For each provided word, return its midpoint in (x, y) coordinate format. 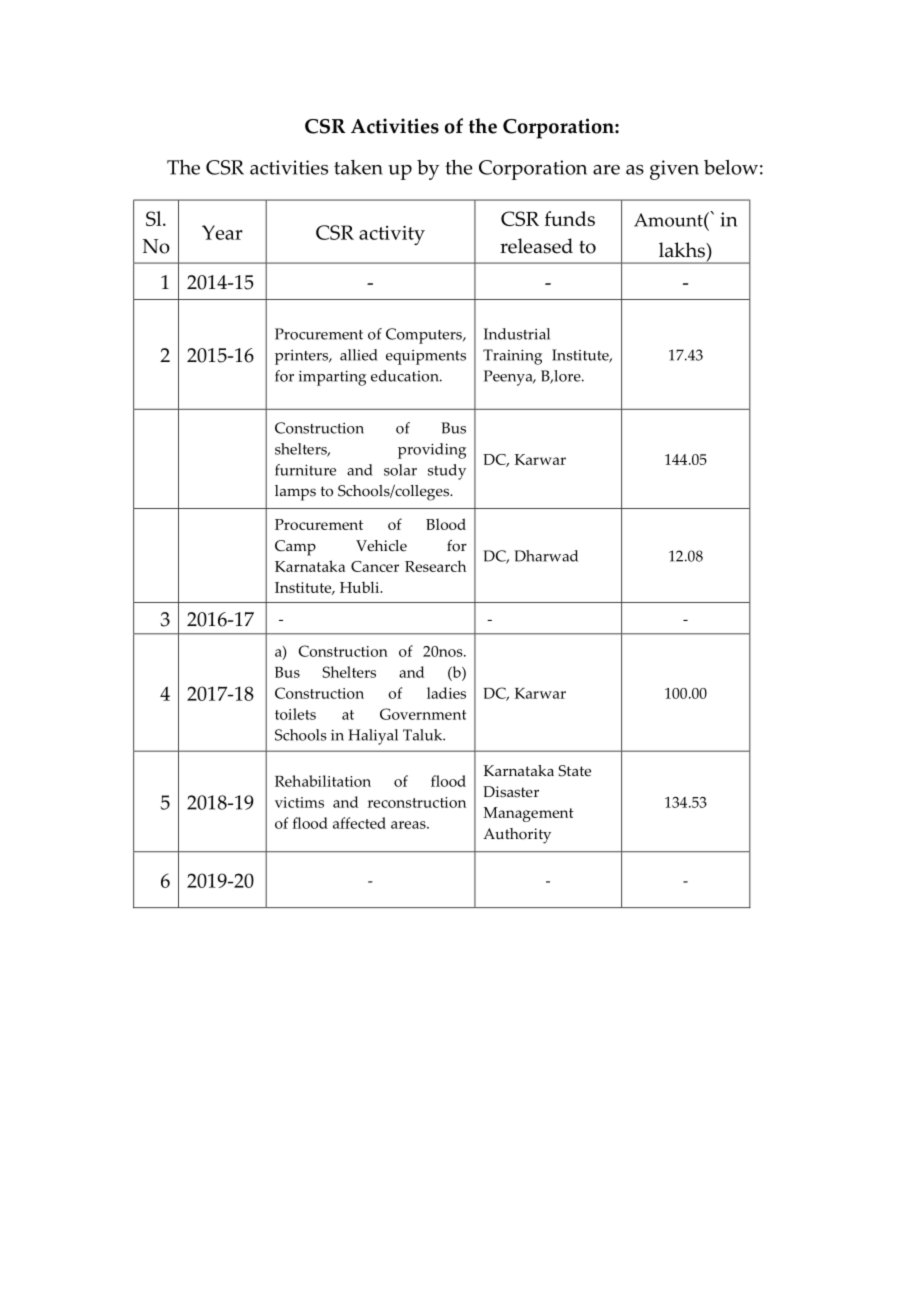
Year (222, 232)
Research (435, 566)
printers (303, 357)
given (674, 170)
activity (392, 235)
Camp (295, 548)
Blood (446, 524)
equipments (426, 357)
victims (299, 802)
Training (512, 357)
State (575, 771)
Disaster (511, 792)
